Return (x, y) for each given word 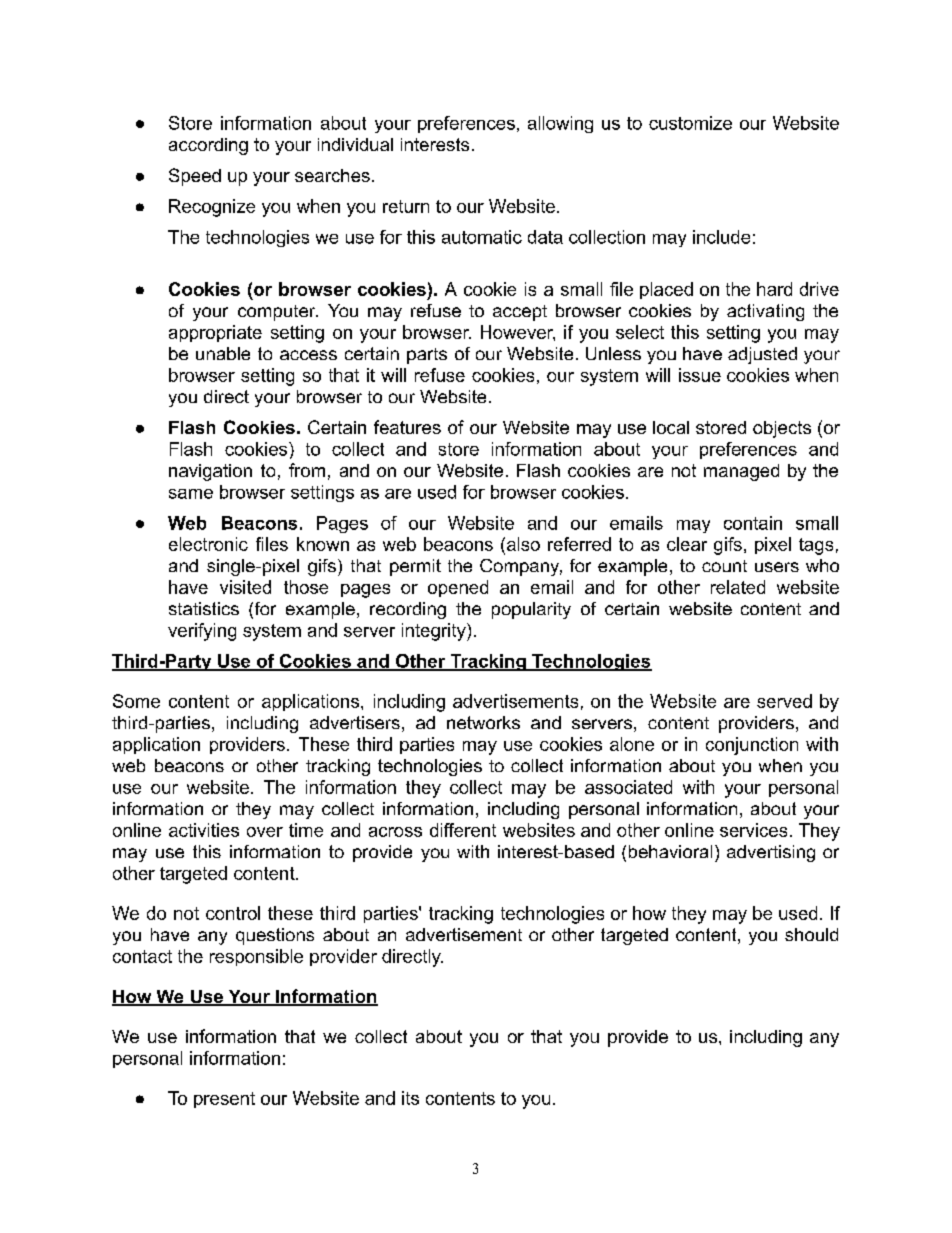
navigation (210, 472)
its (410, 1098)
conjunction (752, 746)
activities (204, 830)
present (224, 1100)
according (208, 146)
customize (690, 123)
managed (741, 472)
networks (483, 722)
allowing (560, 124)
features (407, 427)
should (811, 934)
